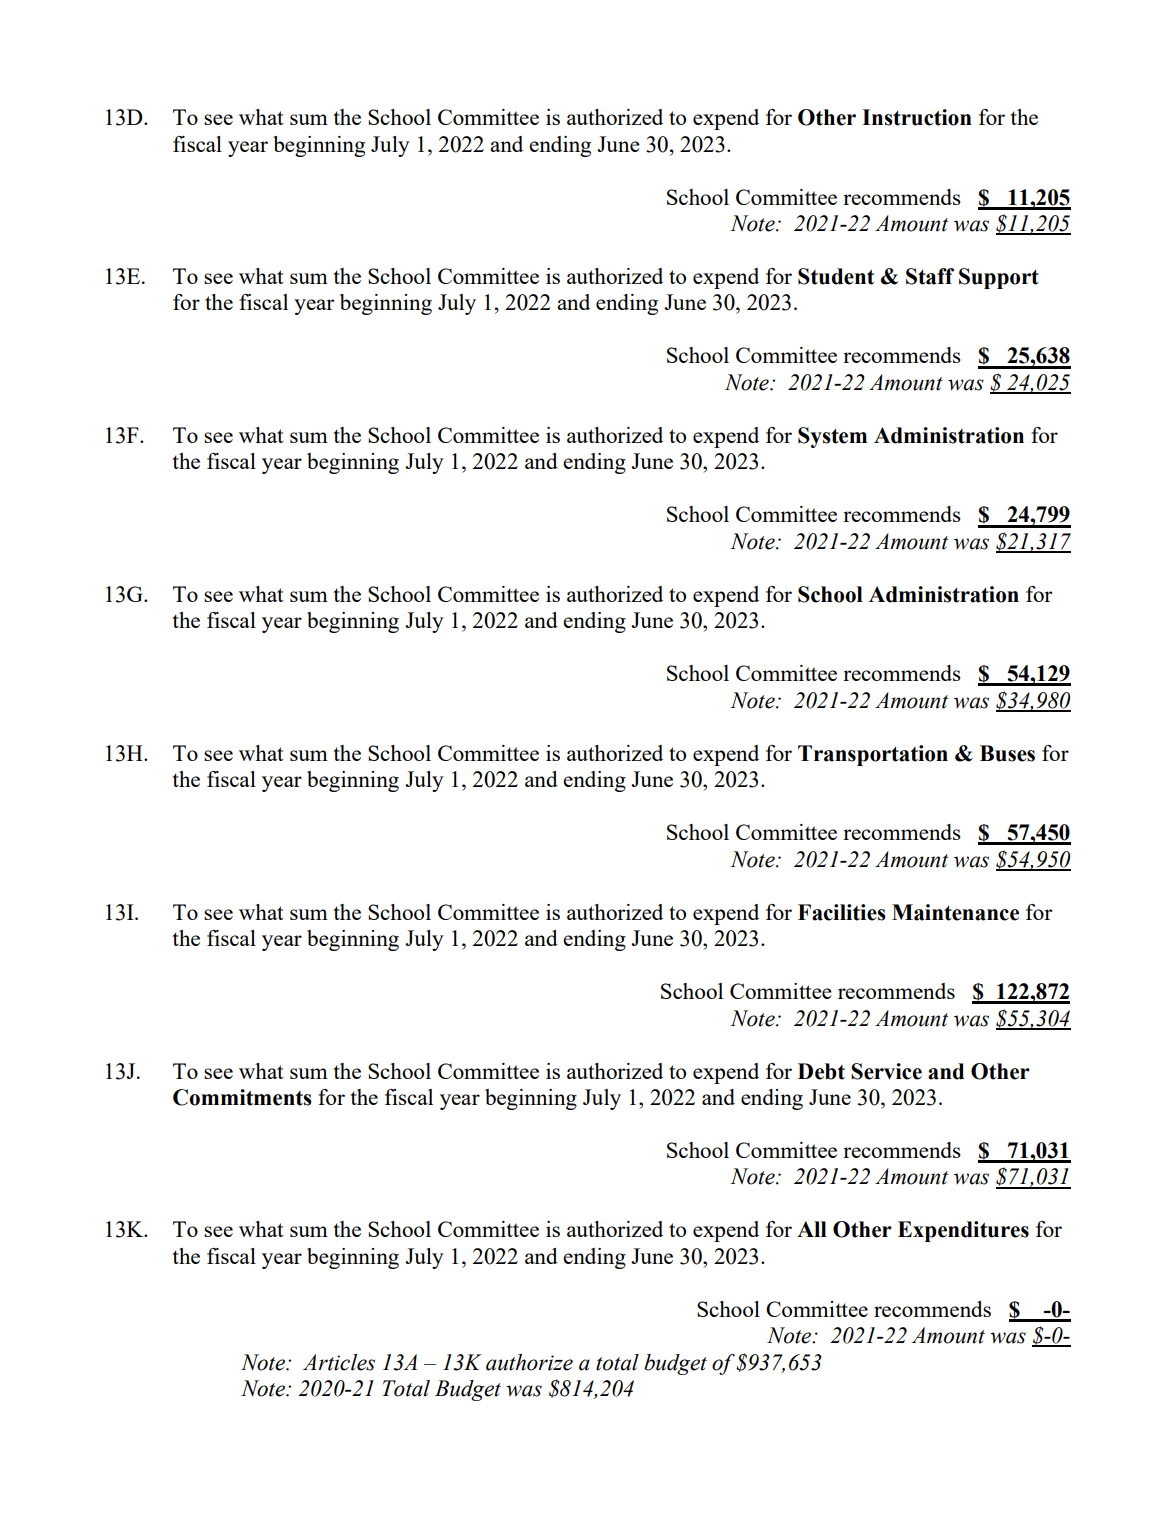 This screenshot has width=1174, height=1520. Describe the element at coordinates (999, 278) in the screenshot. I see `Support` at that location.
